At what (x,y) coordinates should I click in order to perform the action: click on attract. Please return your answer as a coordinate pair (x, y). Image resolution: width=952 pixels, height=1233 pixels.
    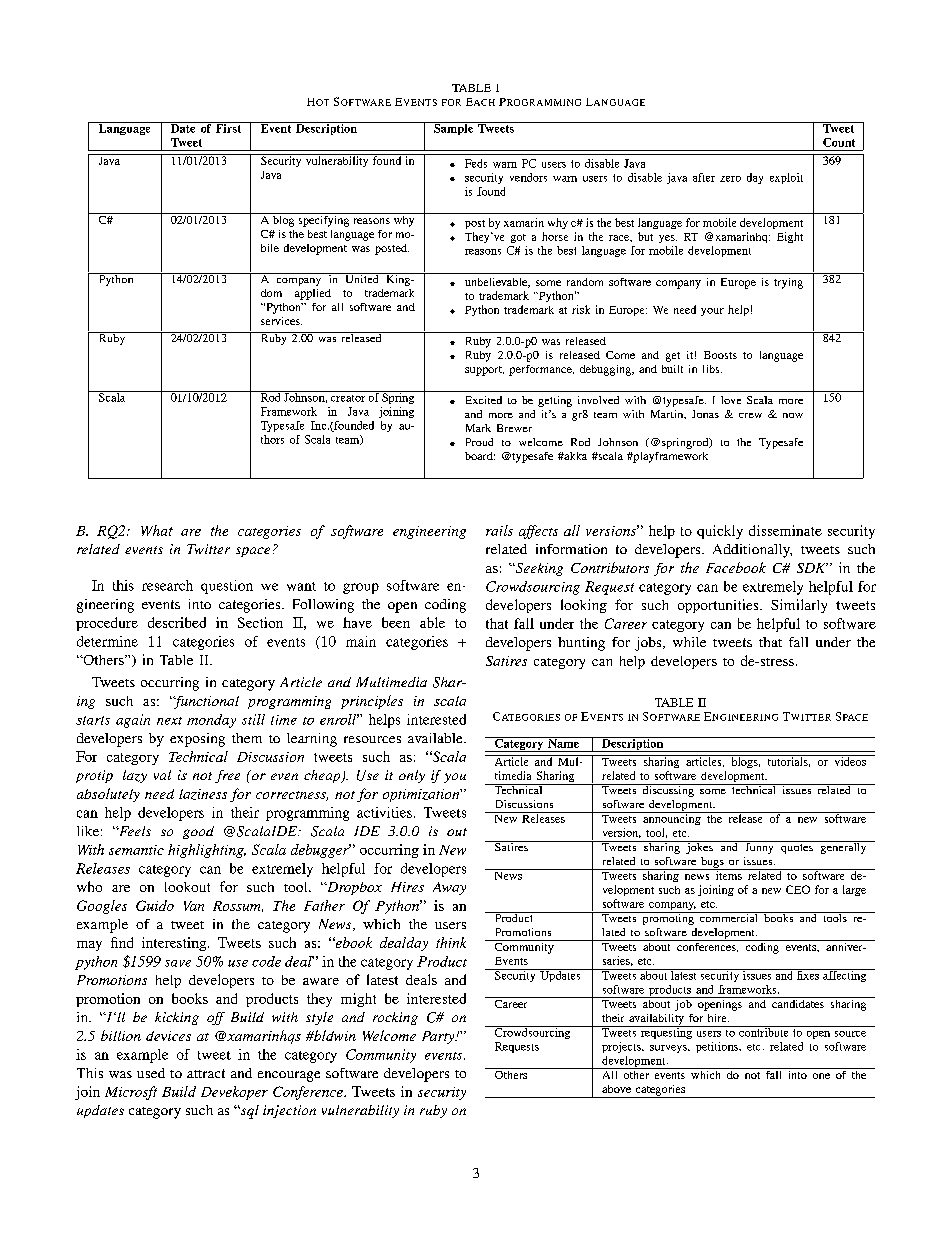
    Looking at the image, I should click on (206, 1073).
